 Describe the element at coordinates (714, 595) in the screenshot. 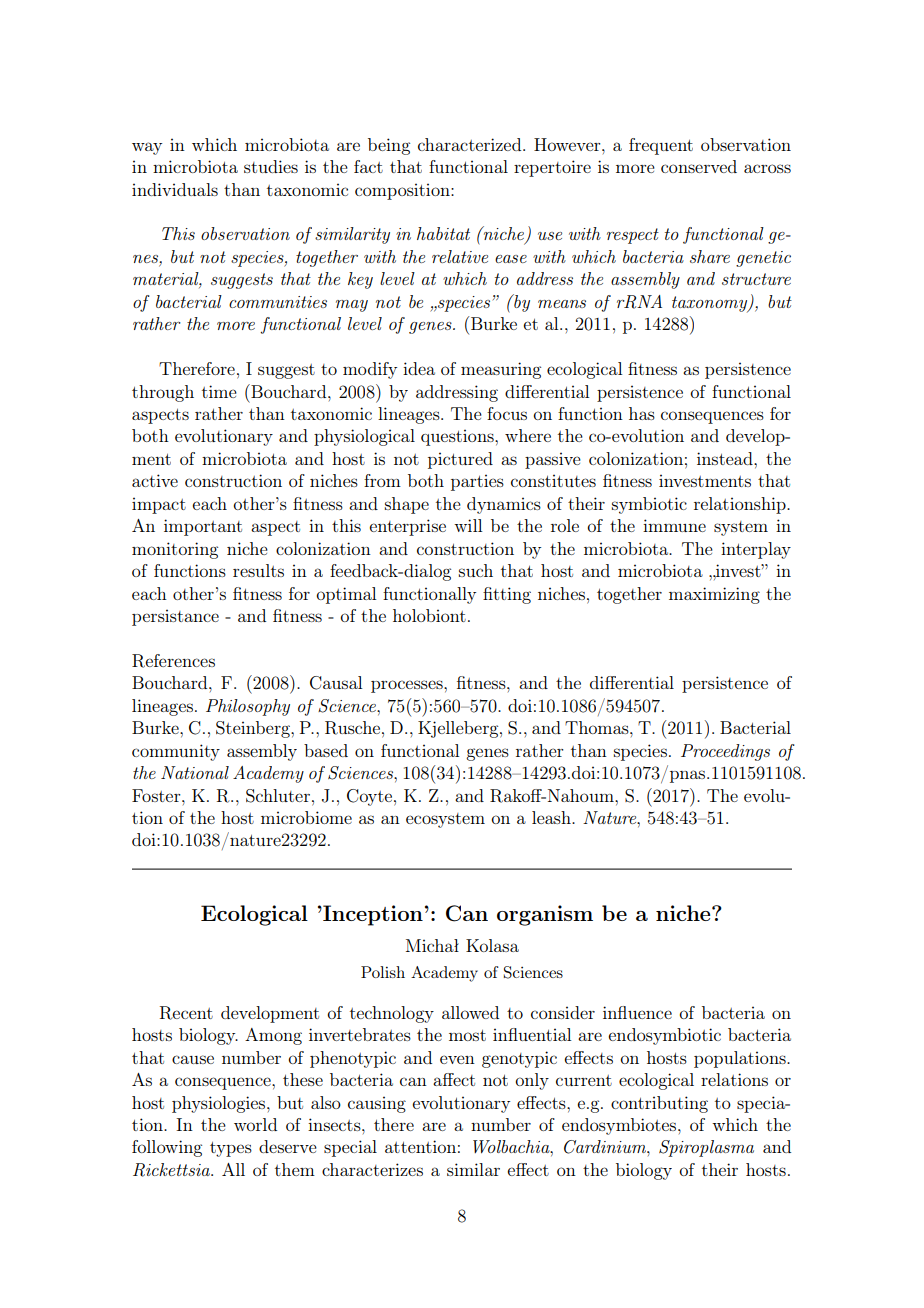

I see `maximizing` at that location.
